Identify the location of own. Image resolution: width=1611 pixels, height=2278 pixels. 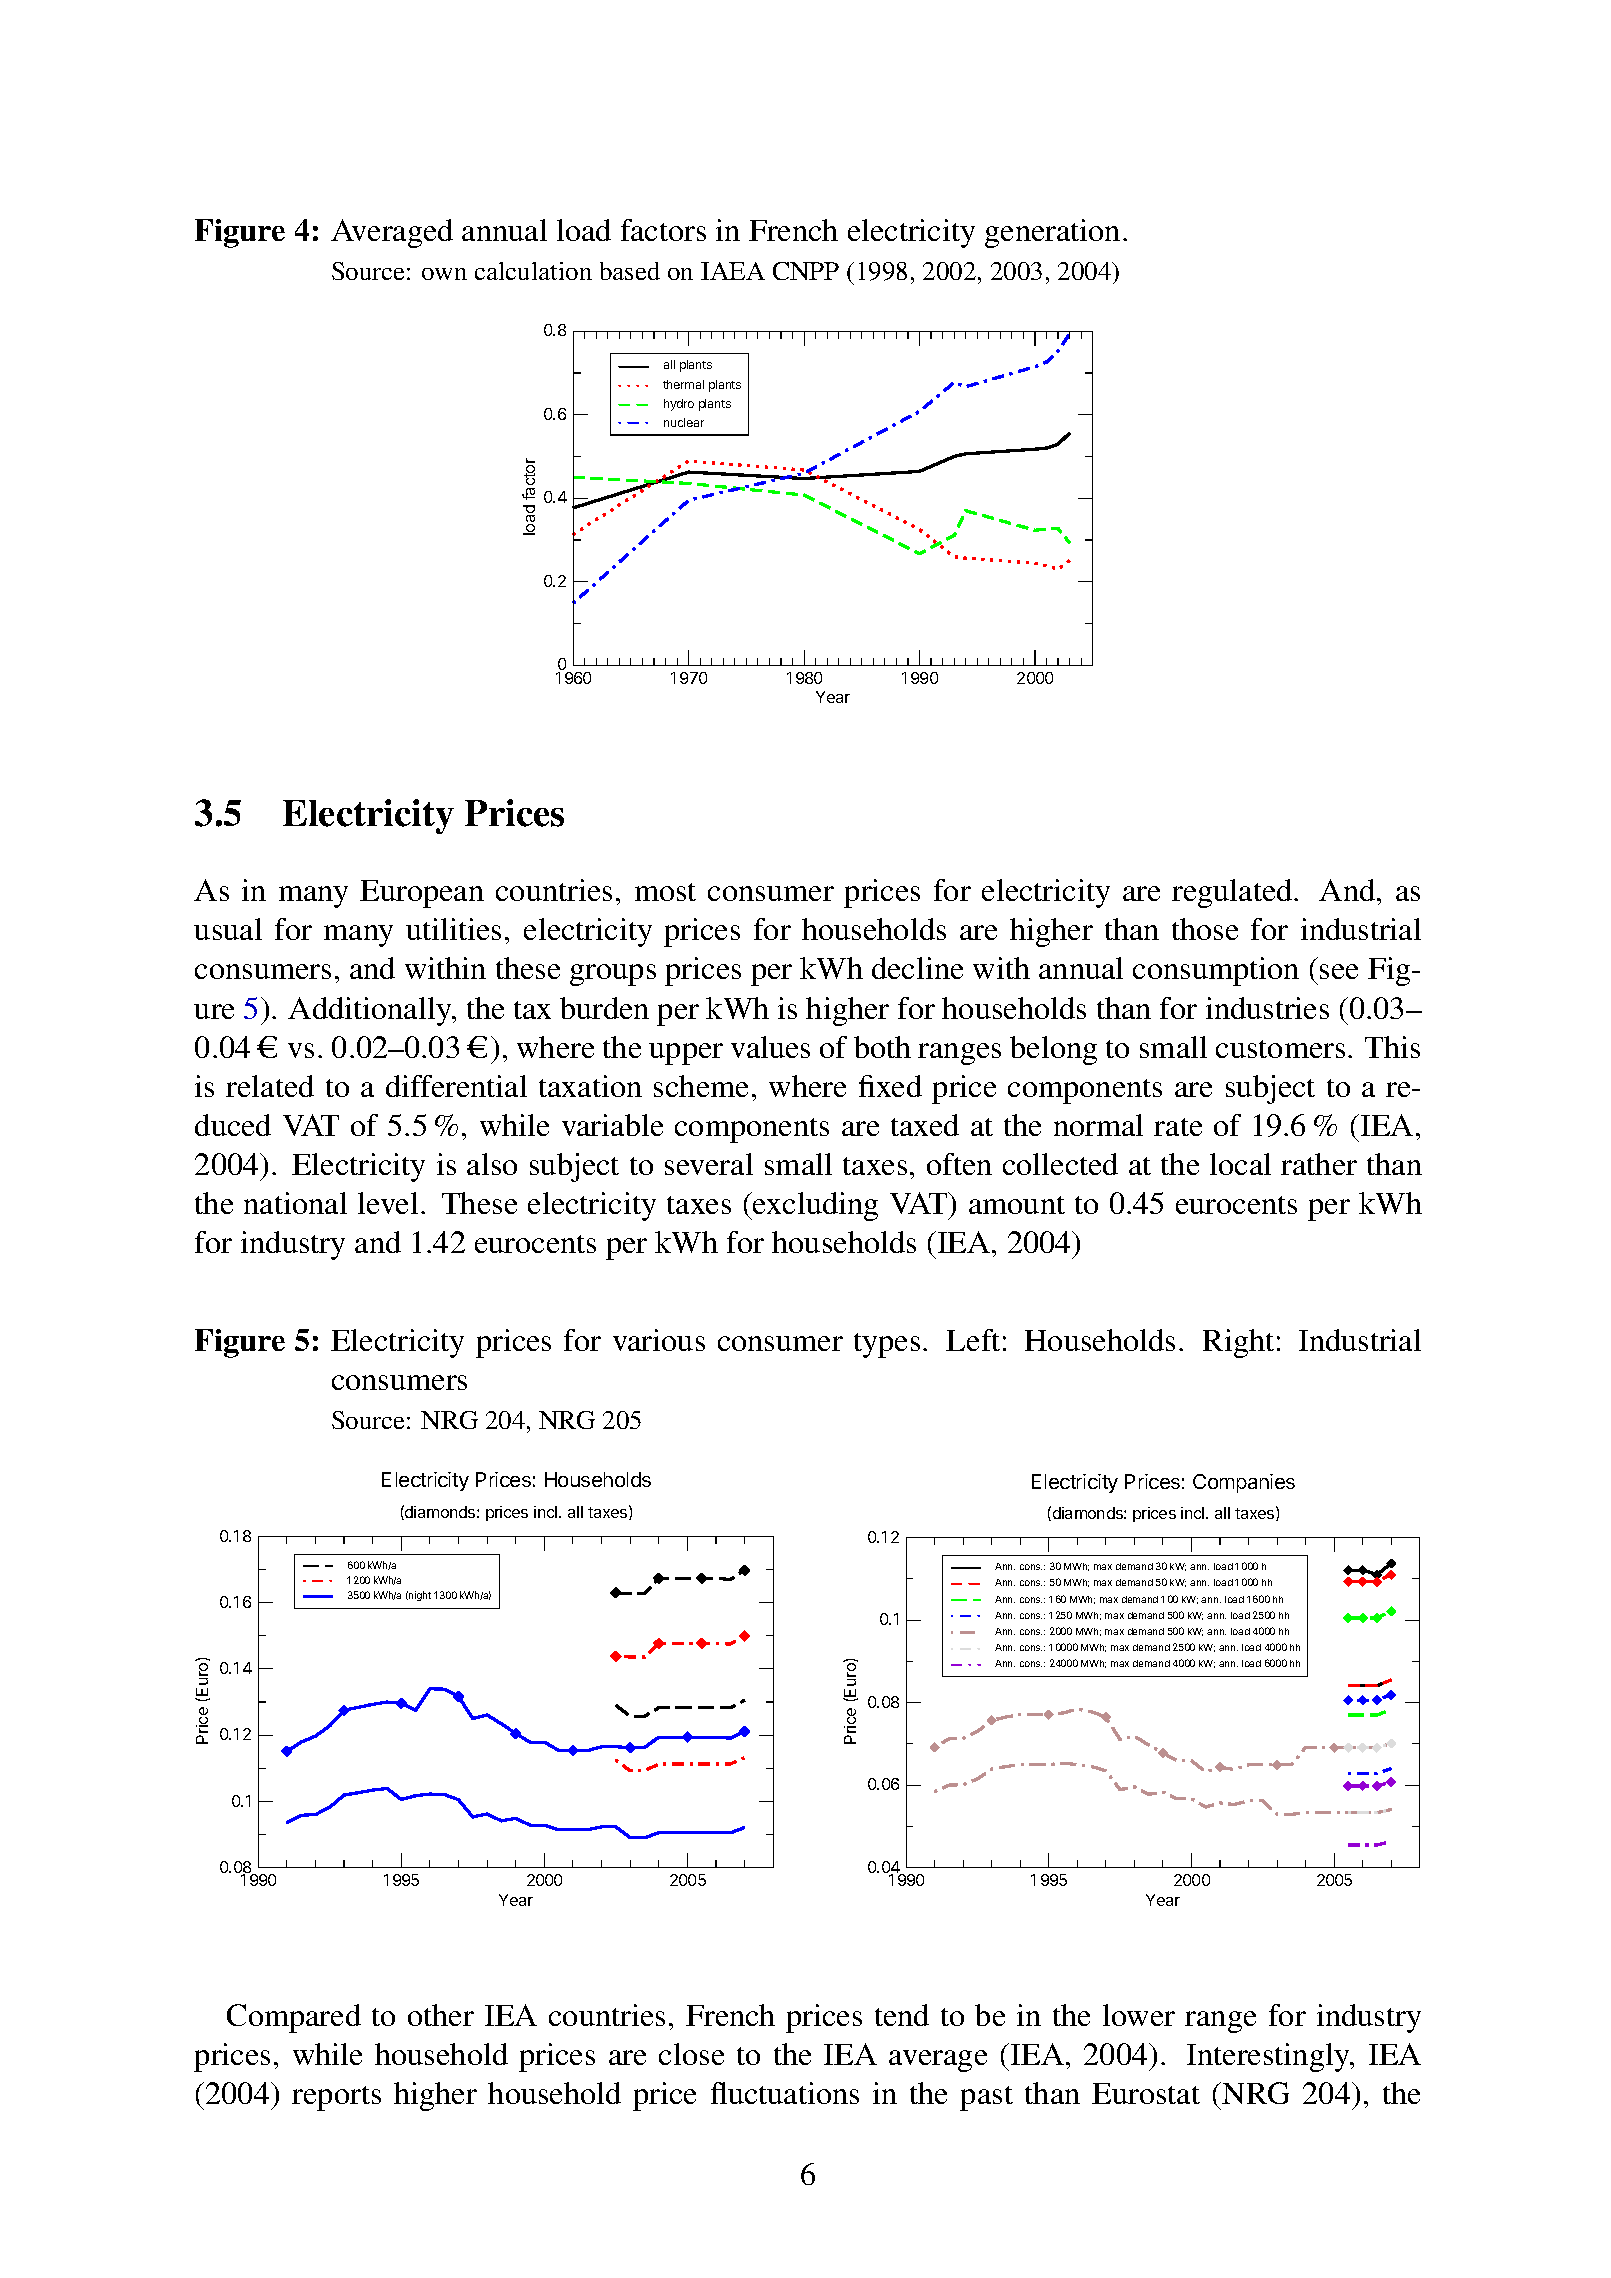
(444, 274).
